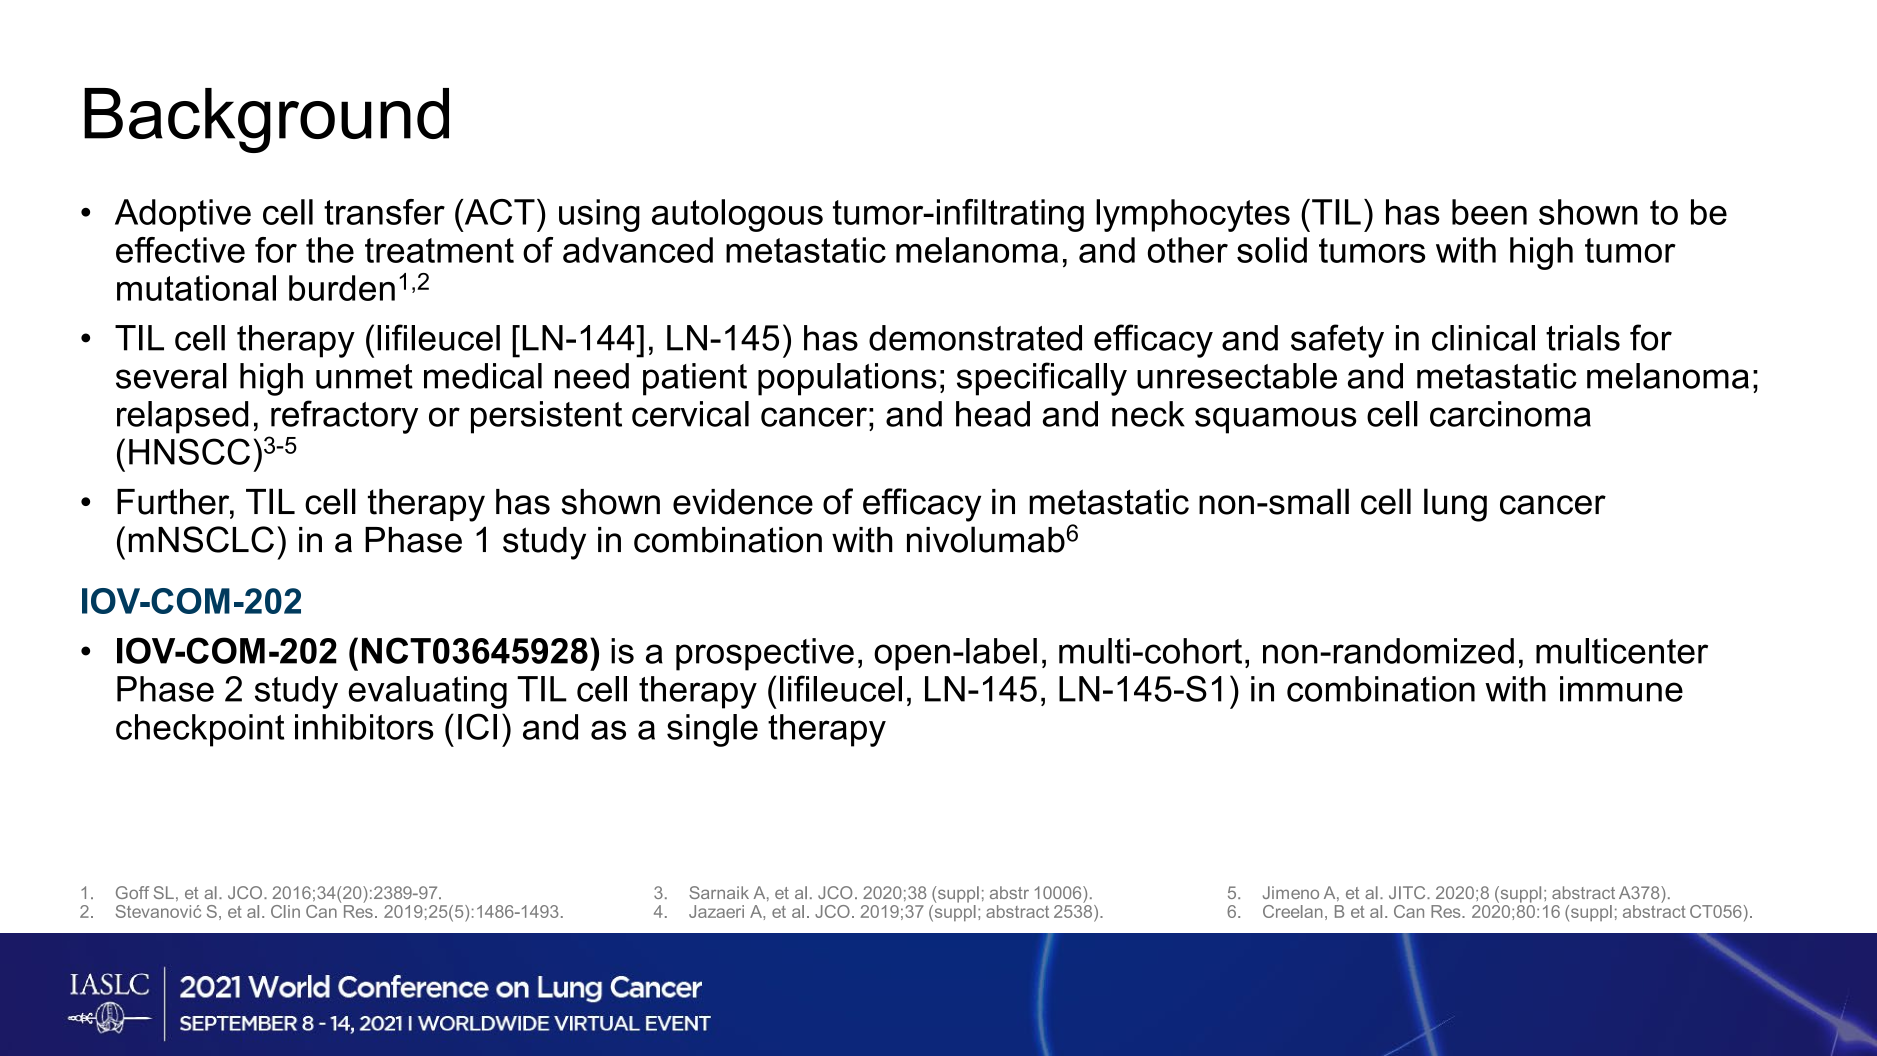 Image resolution: width=1877 pixels, height=1056 pixels. Describe the element at coordinates (737, 215) in the screenshot. I see `autologous` at that location.
